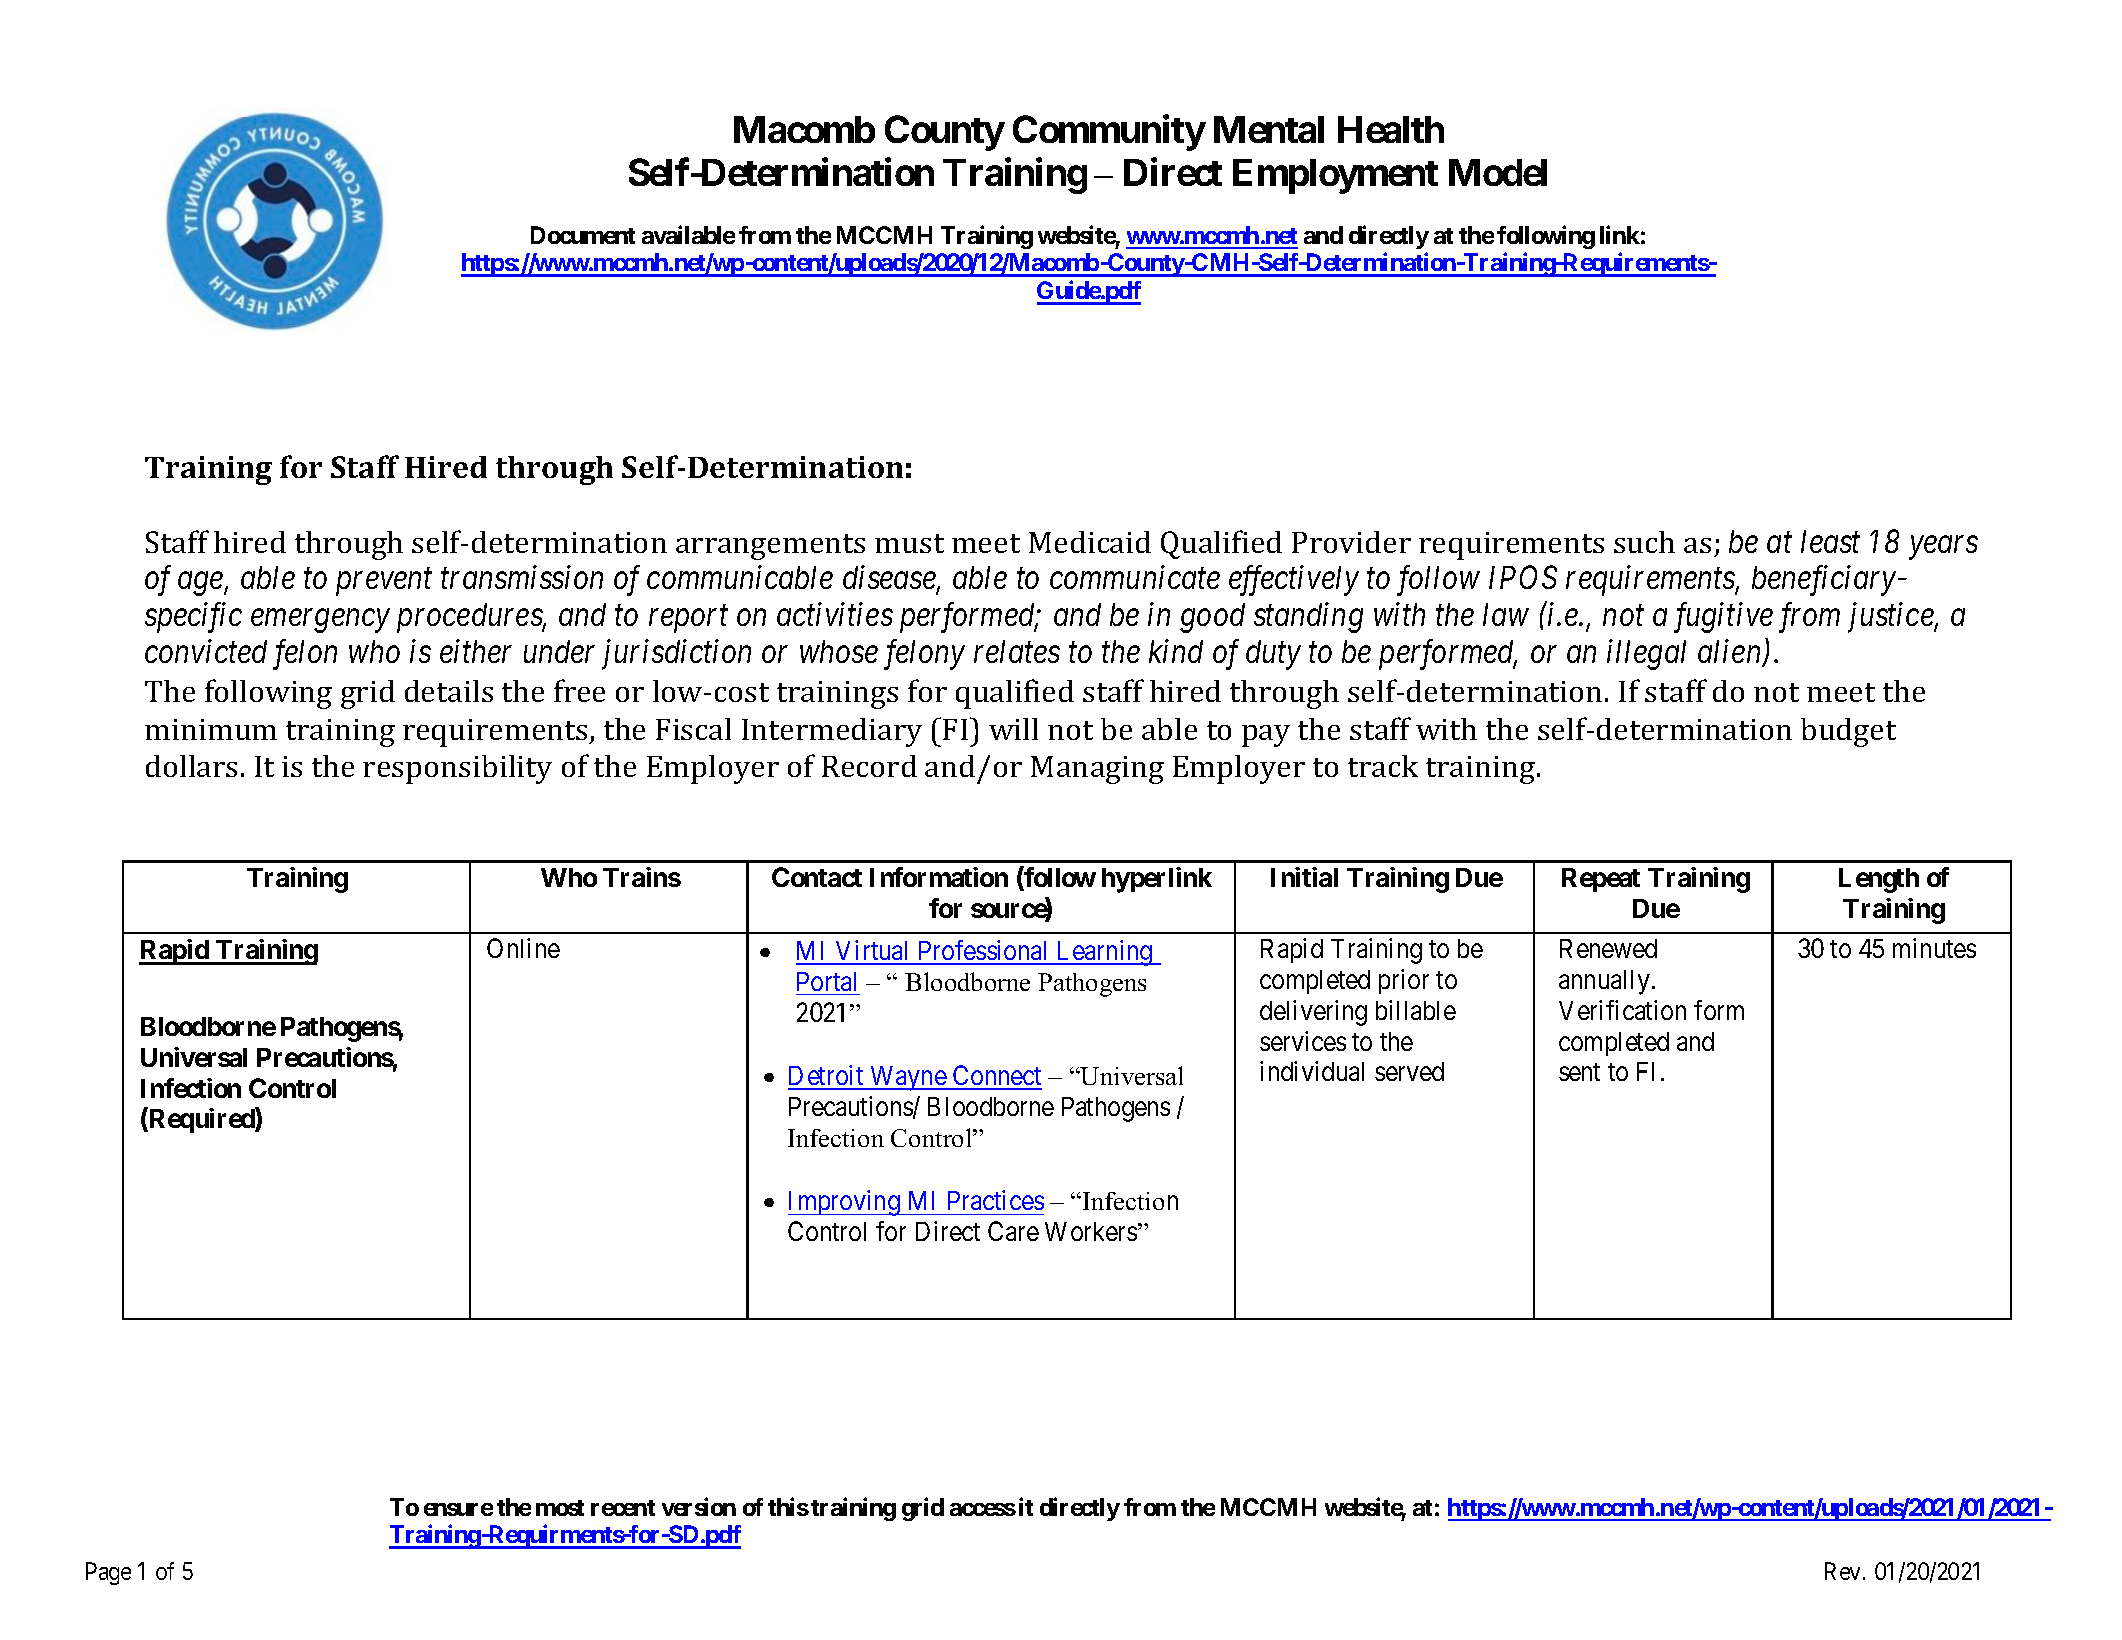  Describe the element at coordinates (1498, 172) in the image. I see `Model` at that location.
